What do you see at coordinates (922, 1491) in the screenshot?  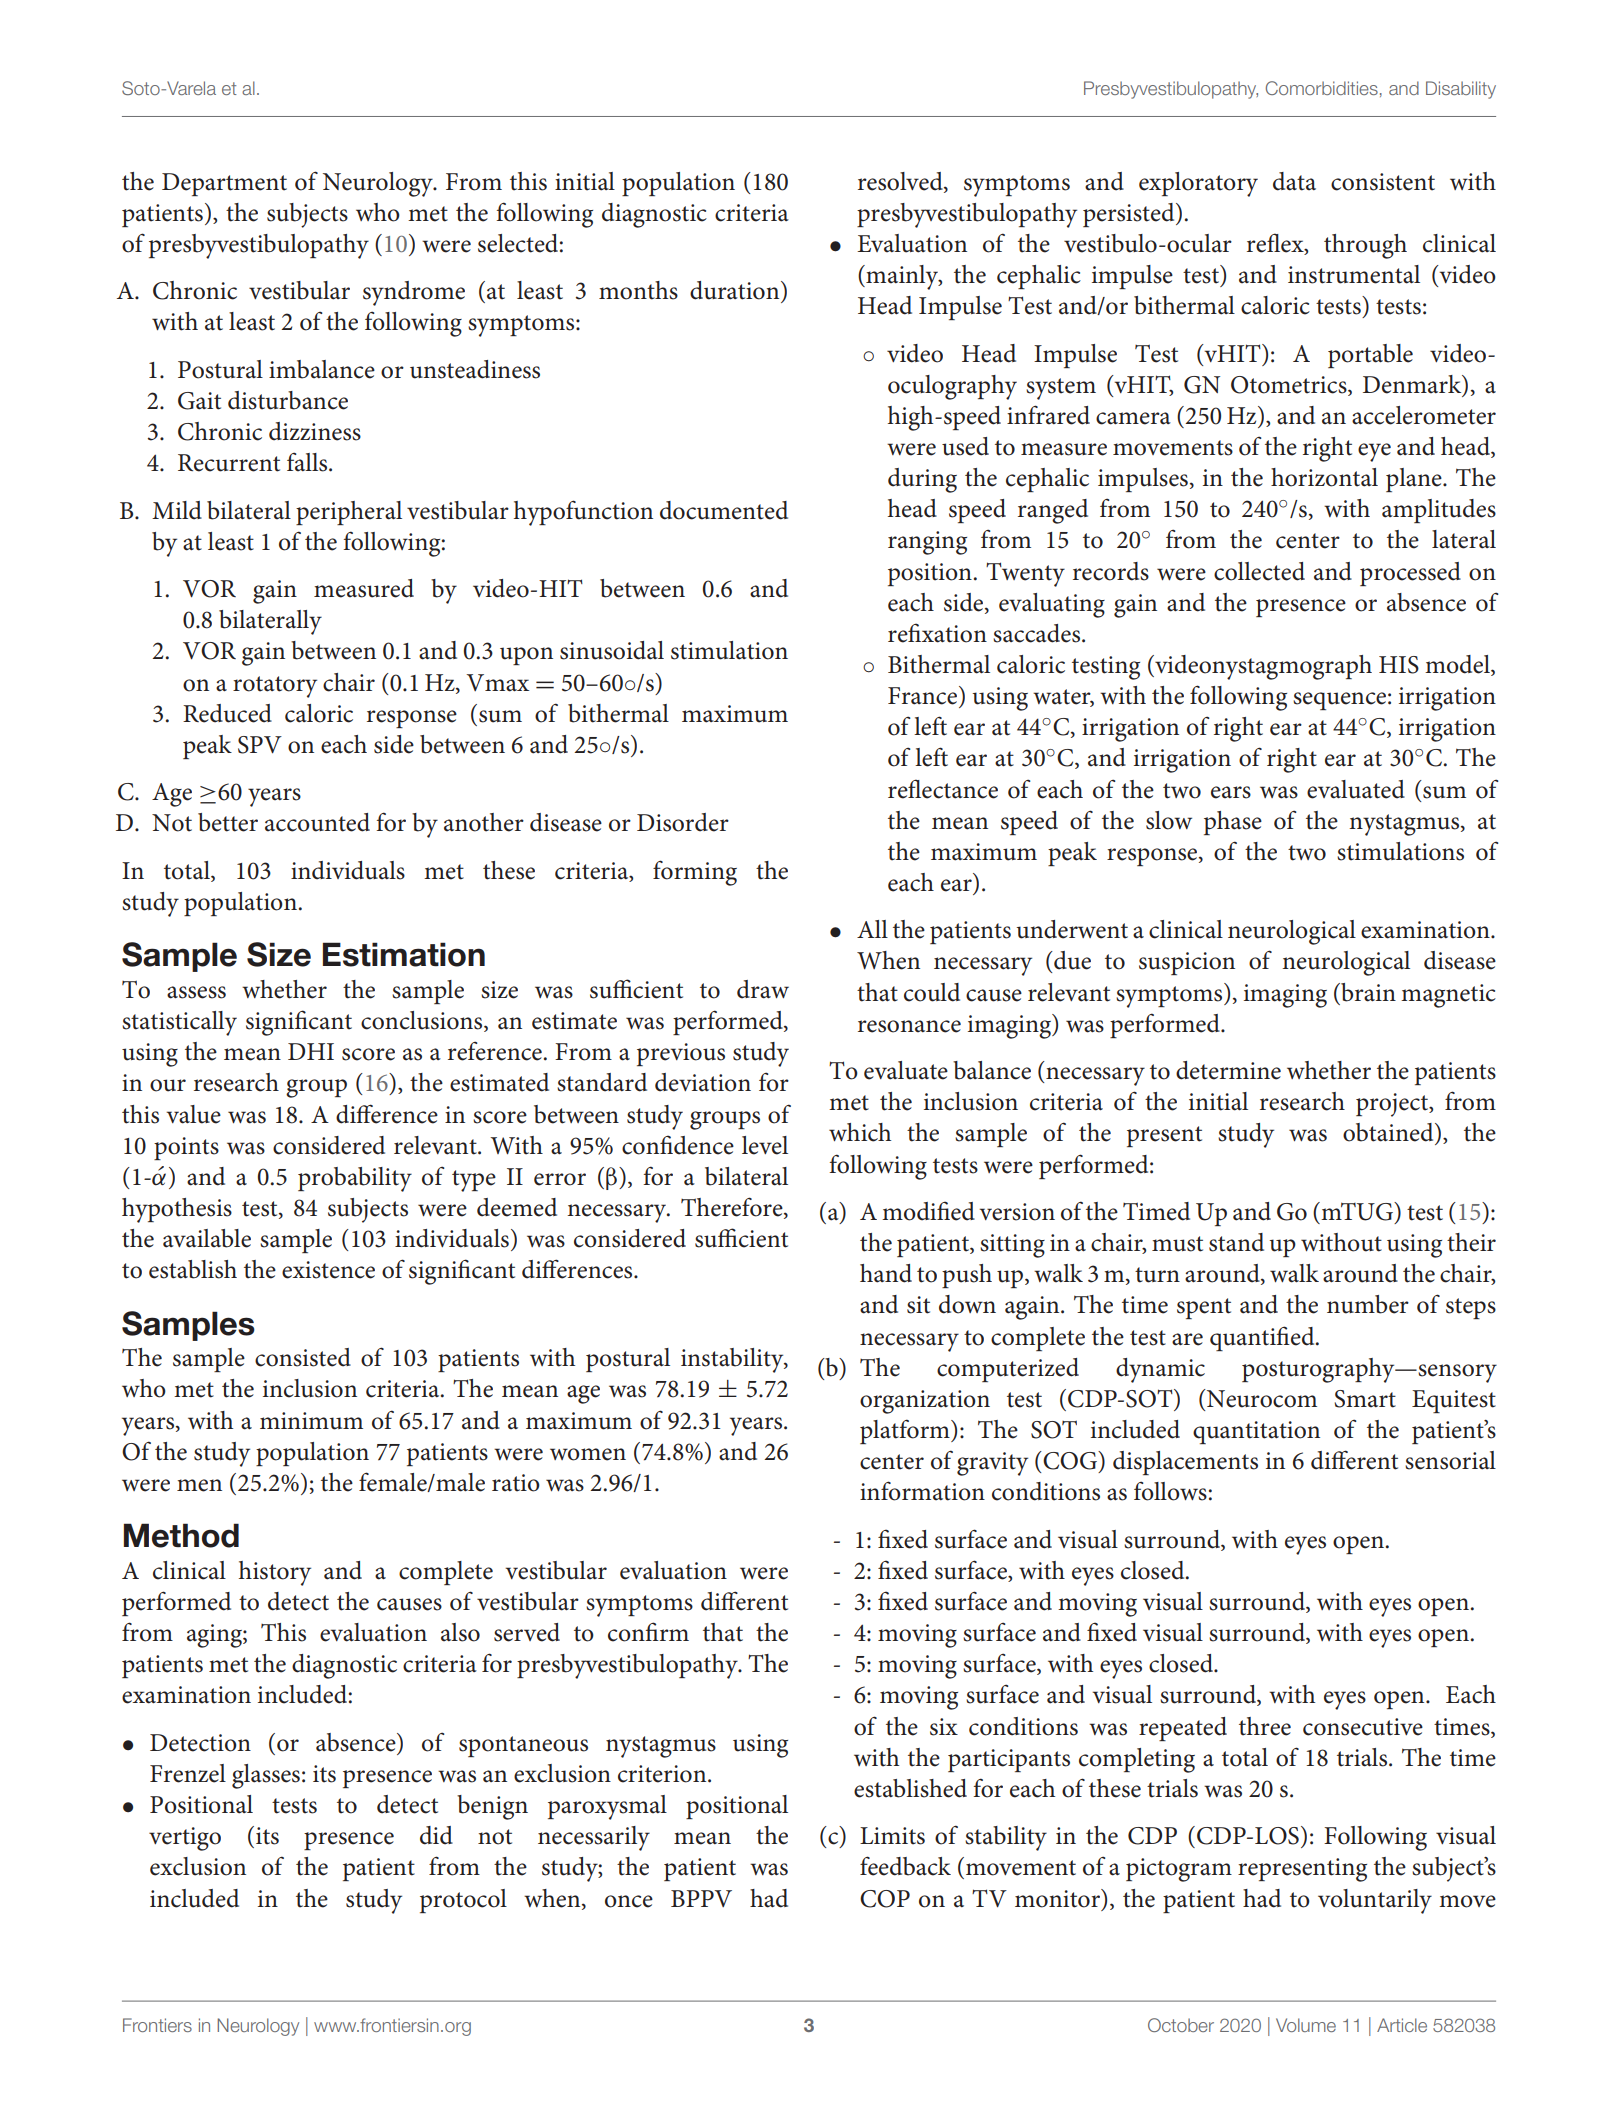 I see `information` at bounding box center [922, 1491].
